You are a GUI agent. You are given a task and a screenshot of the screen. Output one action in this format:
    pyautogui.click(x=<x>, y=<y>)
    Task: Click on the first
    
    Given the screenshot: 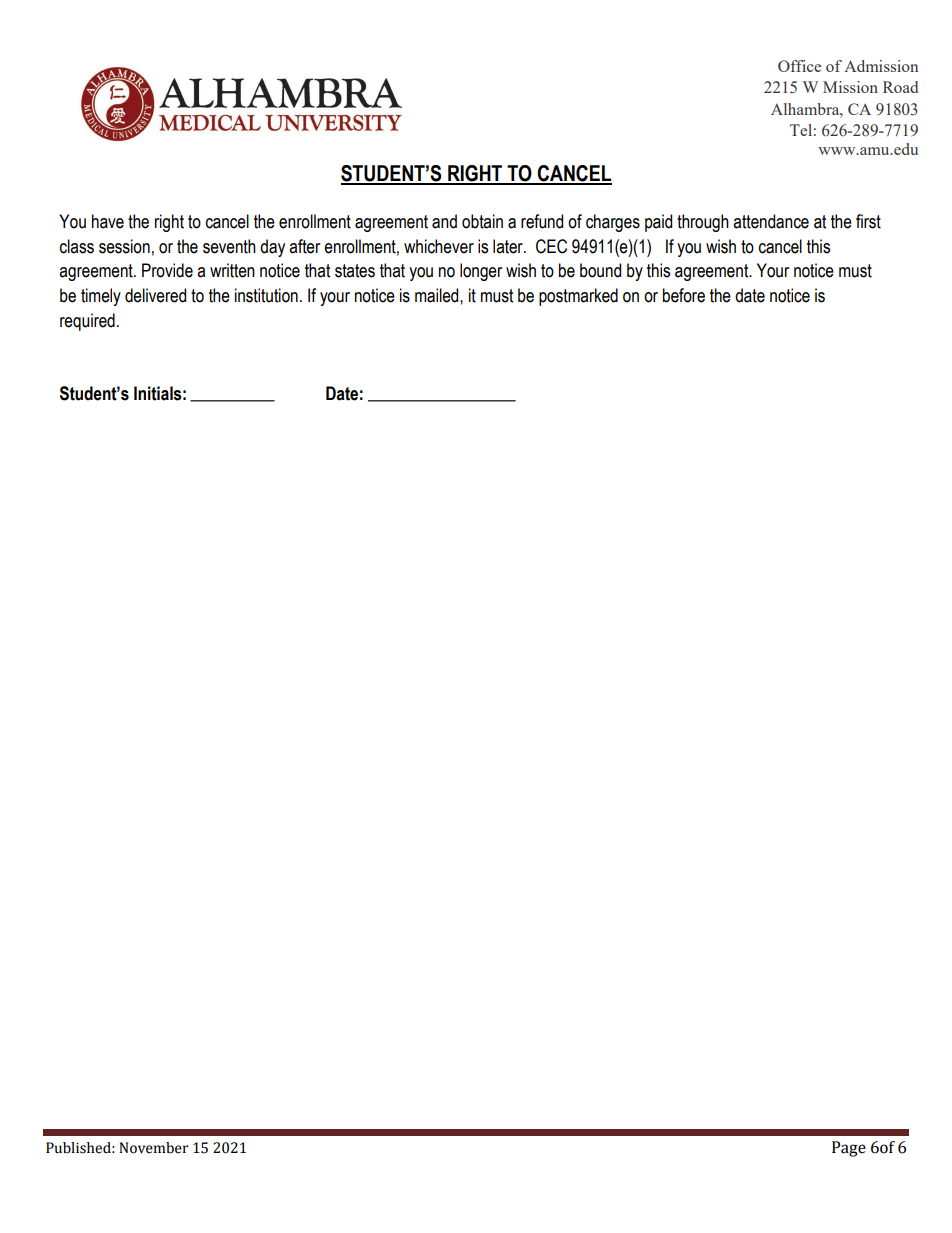 What is the action you would take?
    pyautogui.click(x=868, y=221)
